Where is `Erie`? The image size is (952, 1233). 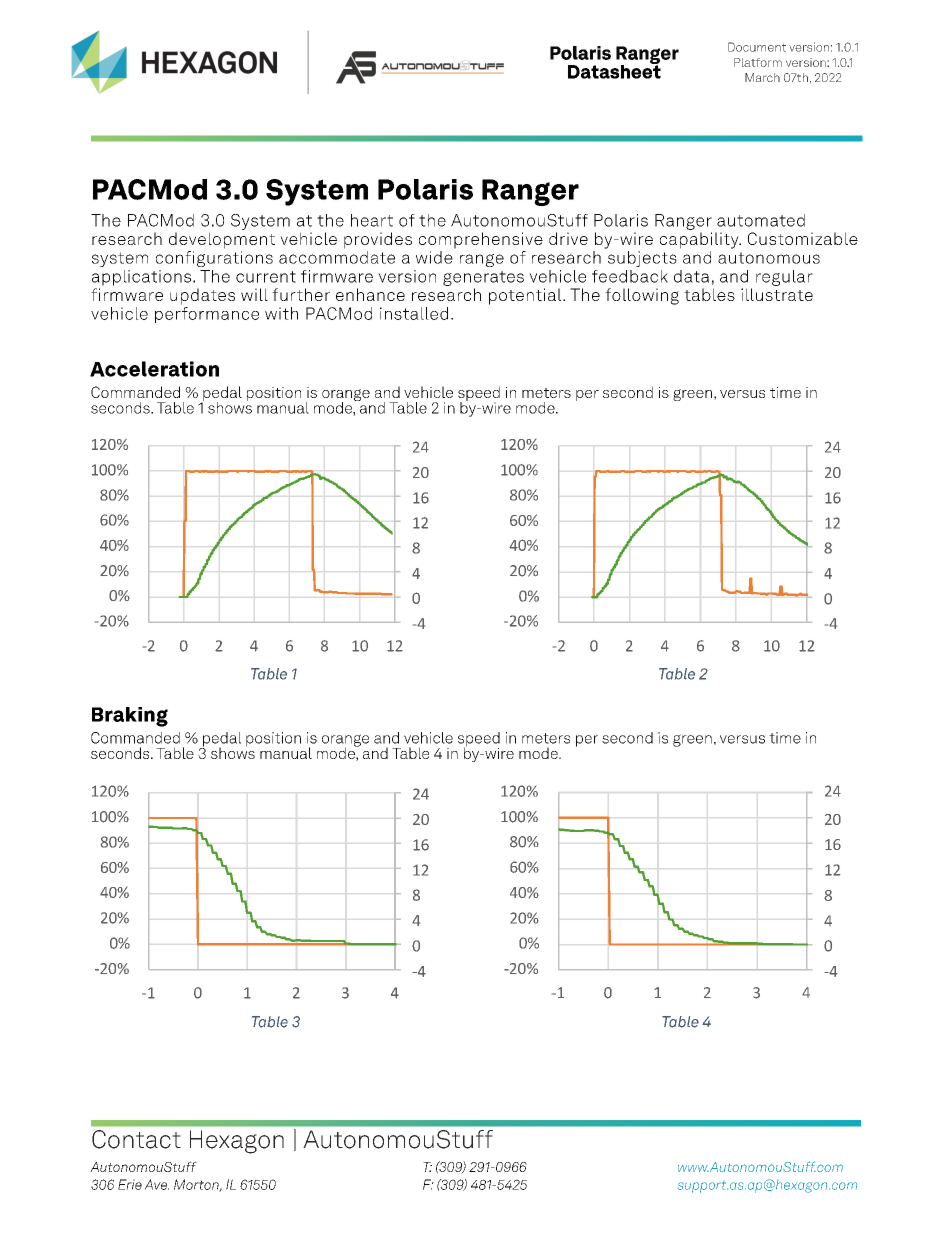
Erie is located at coordinates (130, 1184).
